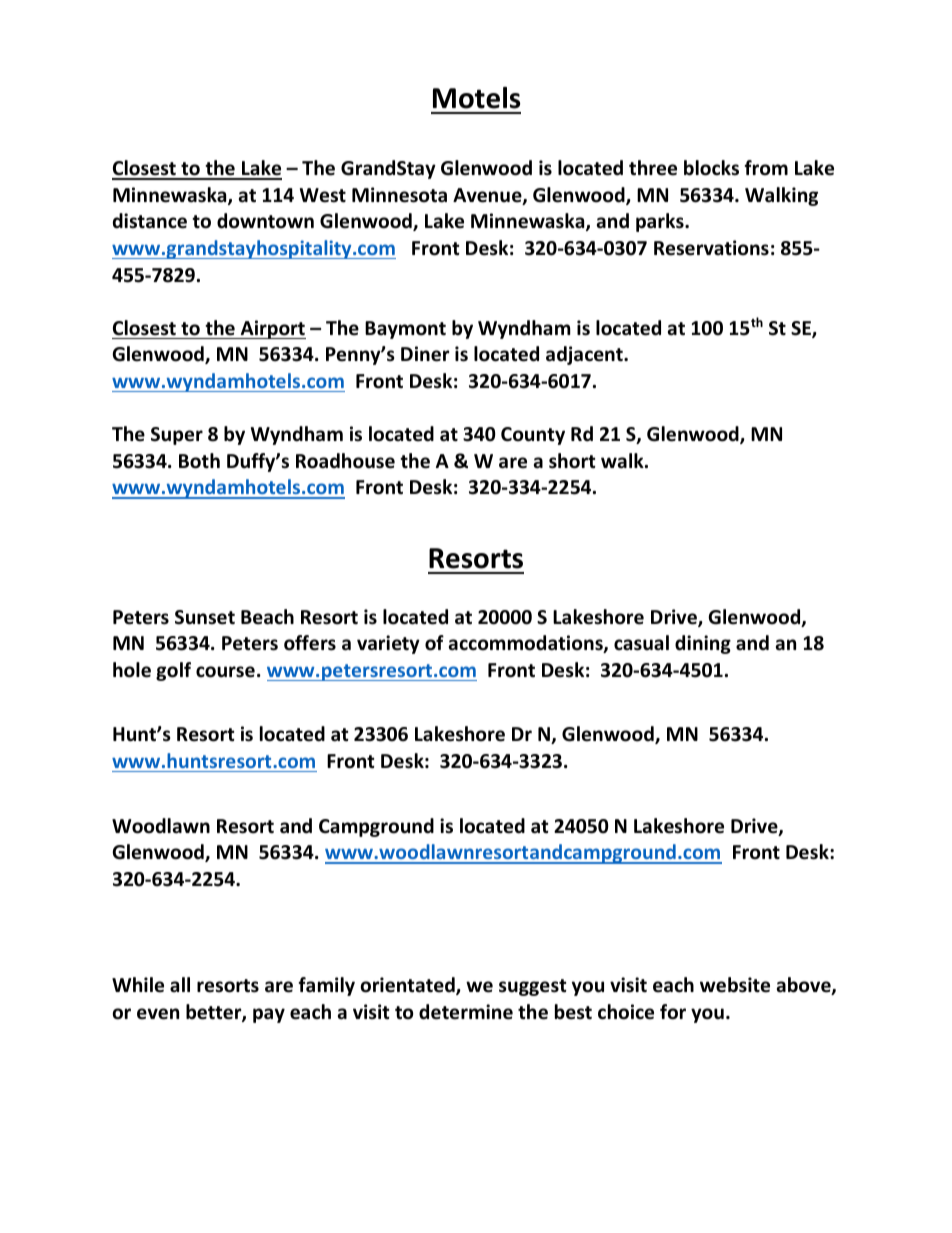 This screenshot has height=1233, width=952. Describe the element at coordinates (476, 98) in the screenshot. I see `Motels` at that location.
